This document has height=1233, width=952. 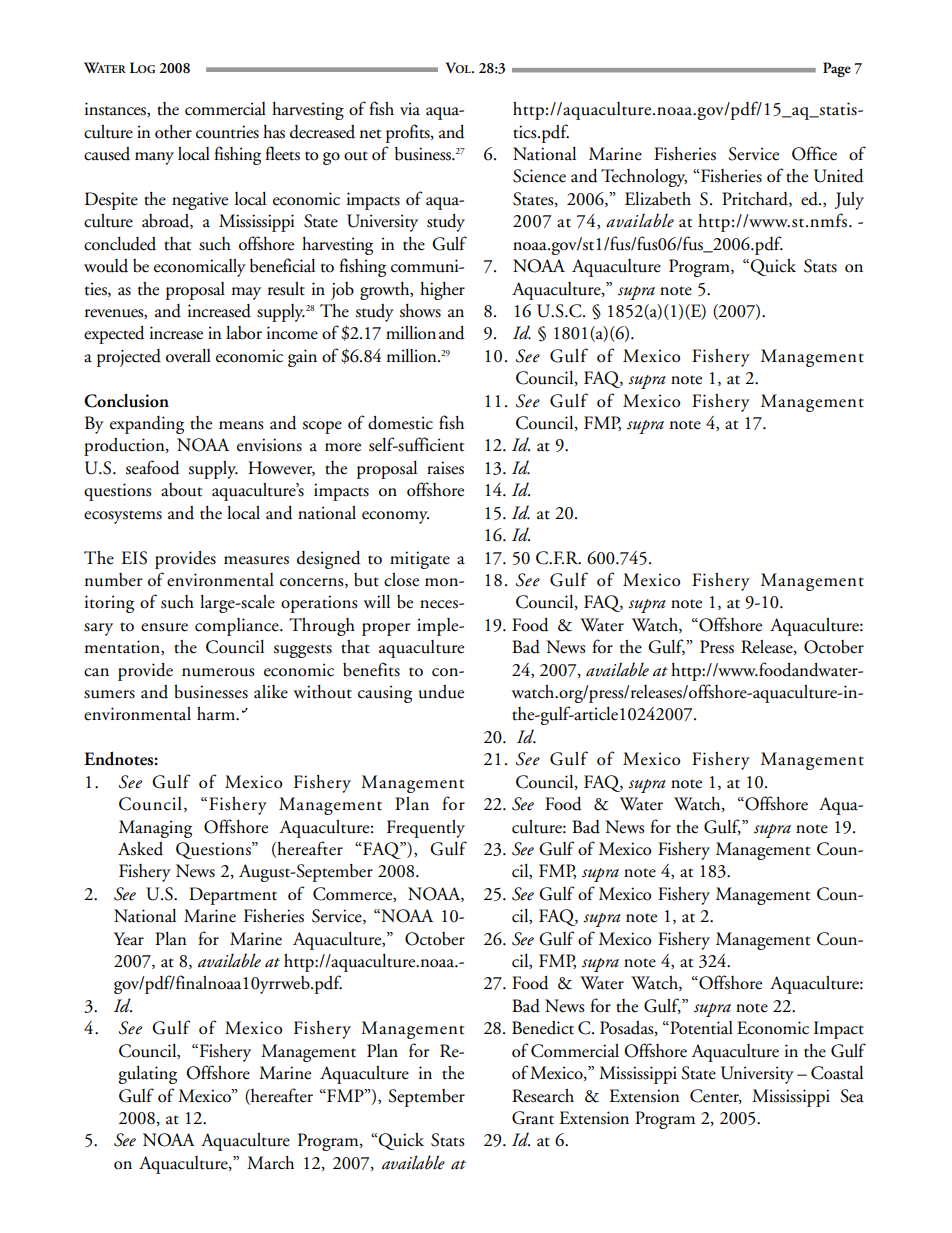 I want to click on via, so click(x=410, y=109).
